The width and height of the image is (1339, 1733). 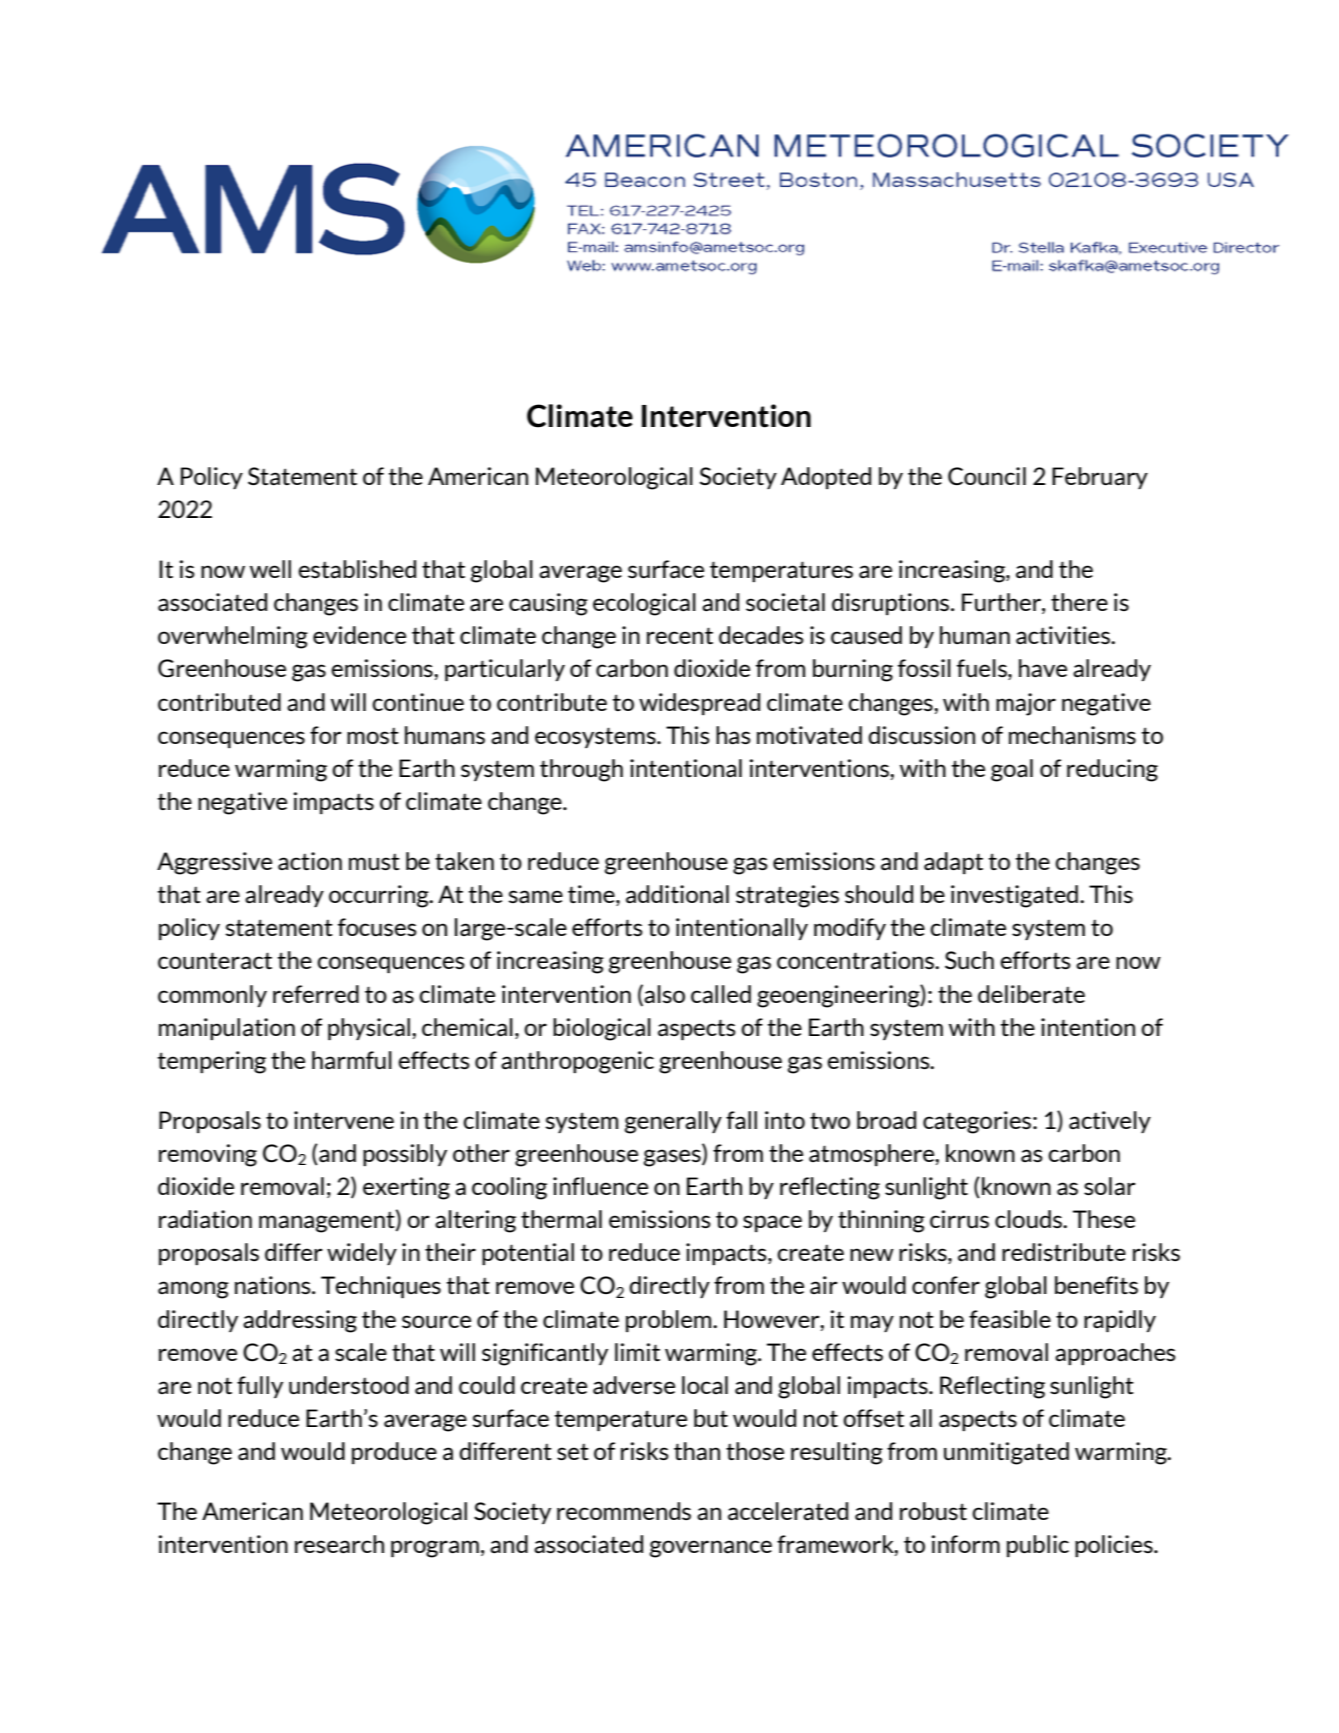 I want to click on research, so click(x=339, y=1544).
